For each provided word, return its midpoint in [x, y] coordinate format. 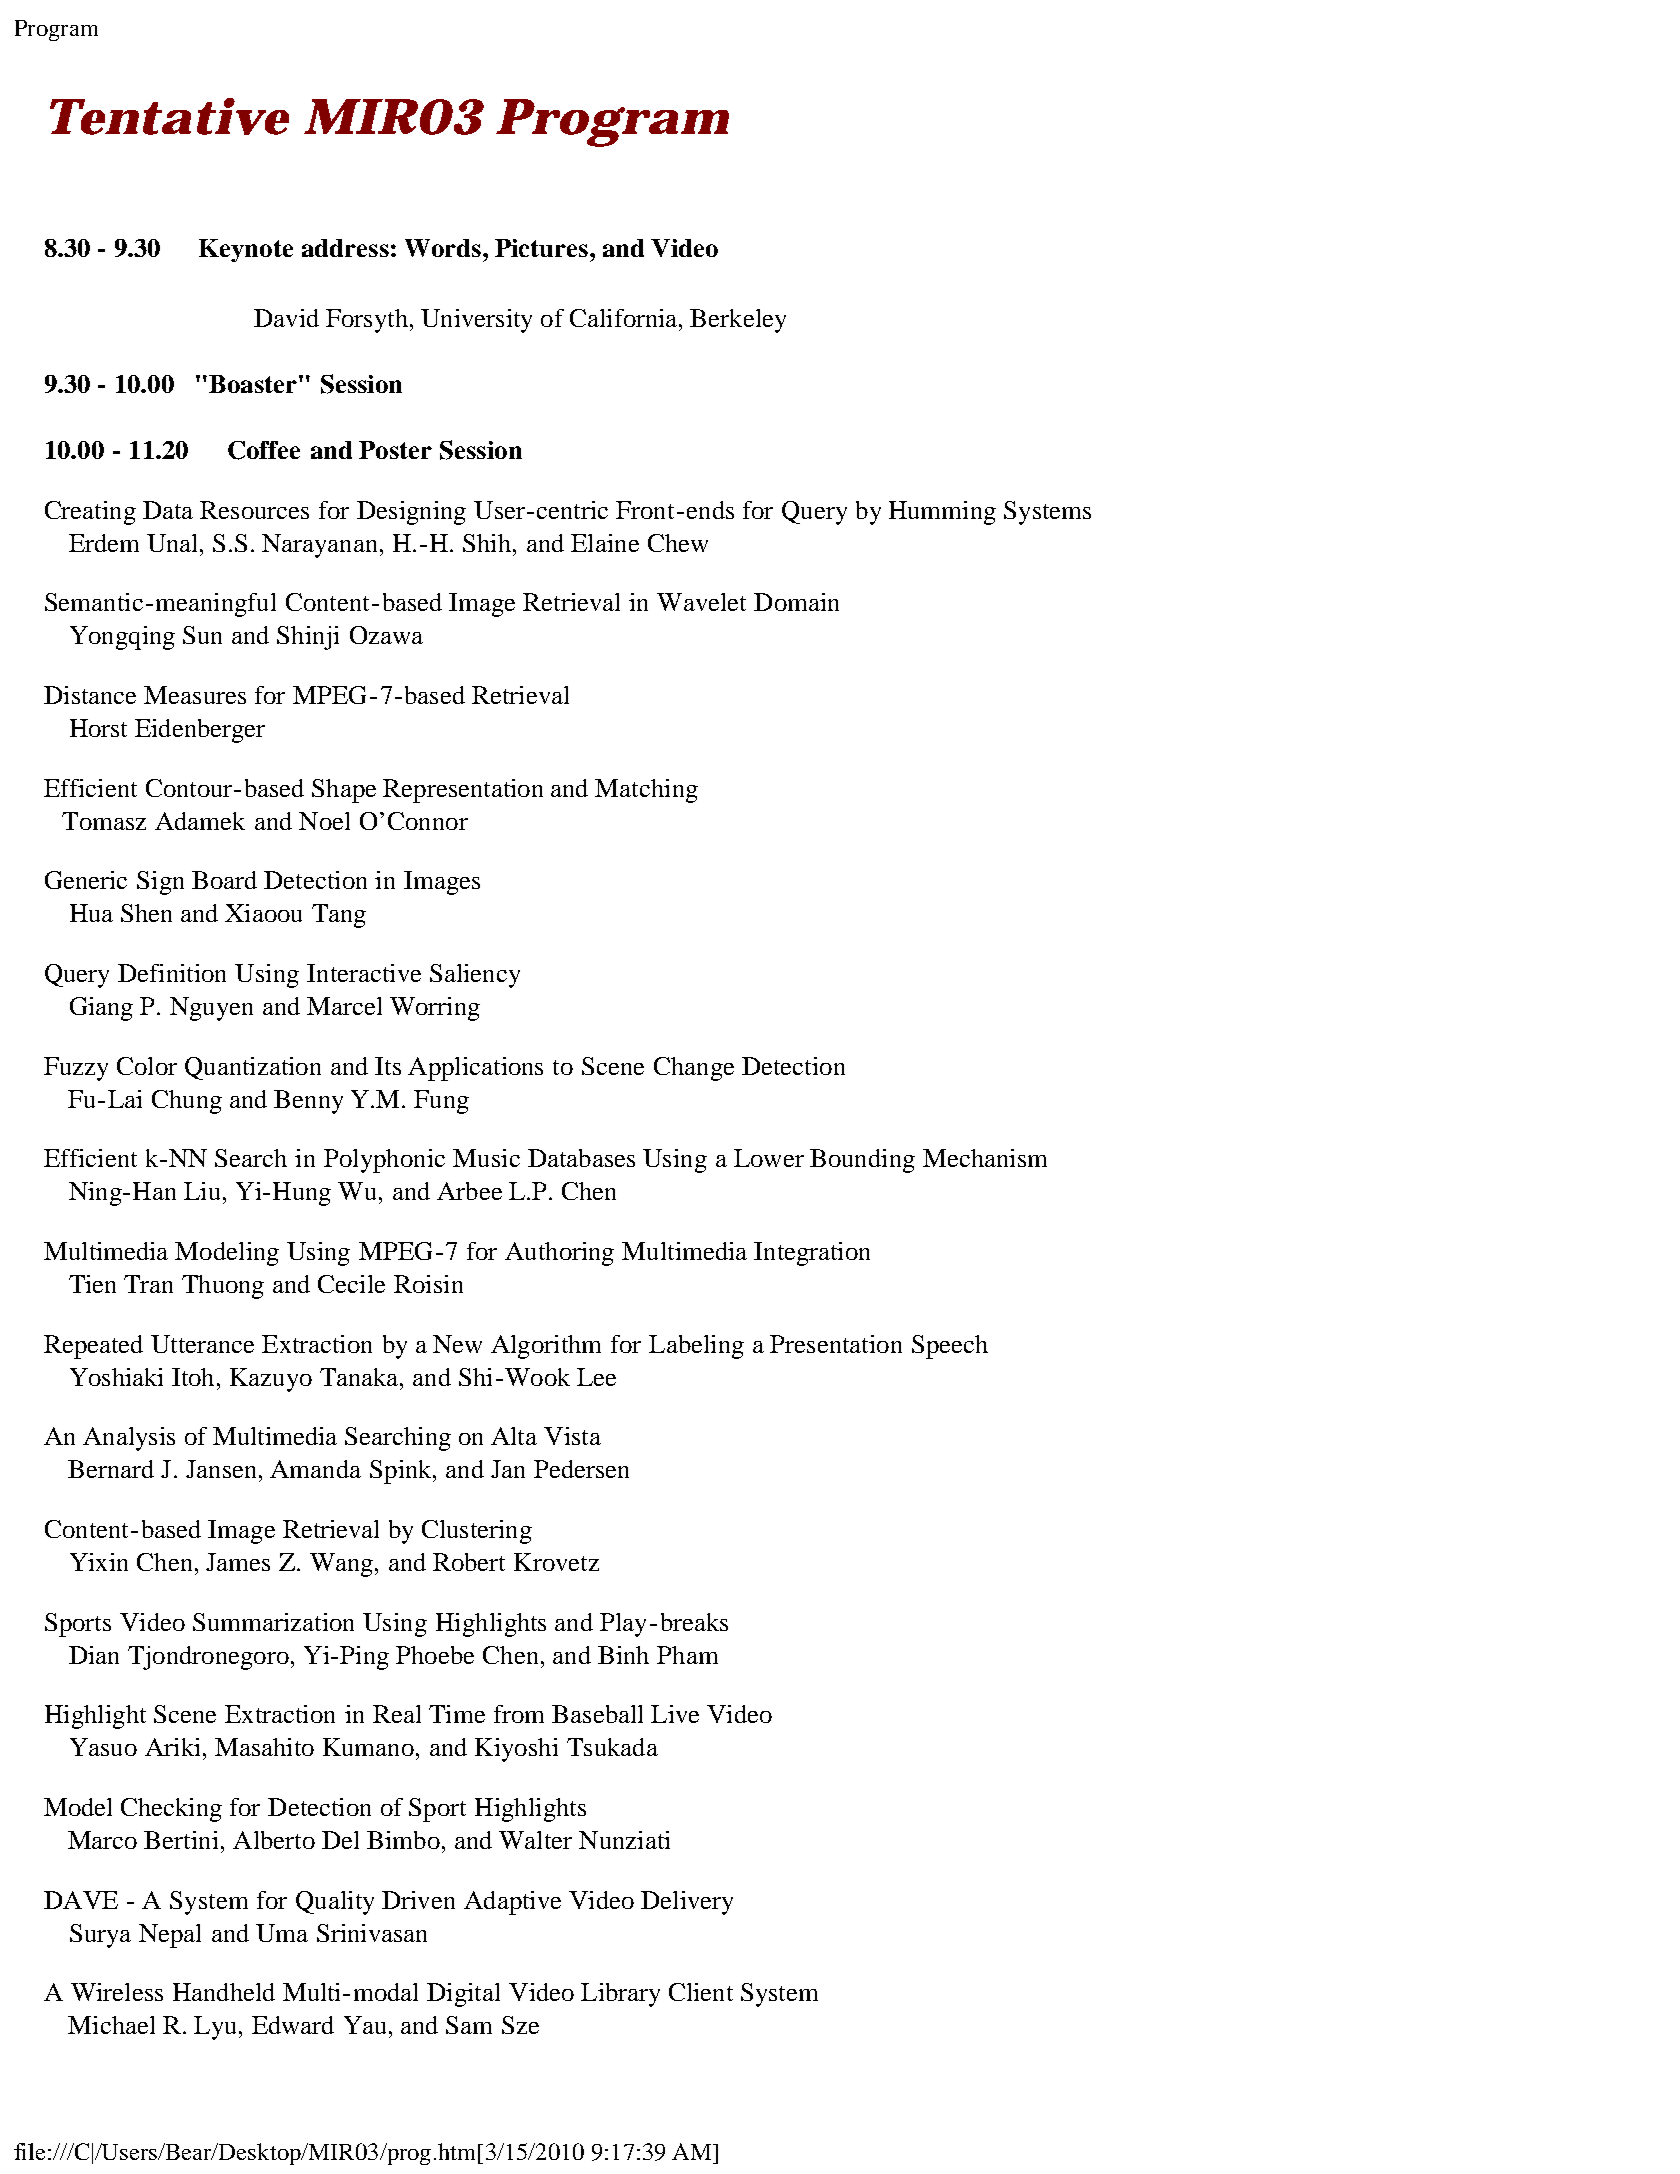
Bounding [862, 1161]
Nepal [170, 1936]
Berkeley [738, 321]
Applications [475, 1069]
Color [147, 1066]
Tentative [169, 116]
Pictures [541, 248]
